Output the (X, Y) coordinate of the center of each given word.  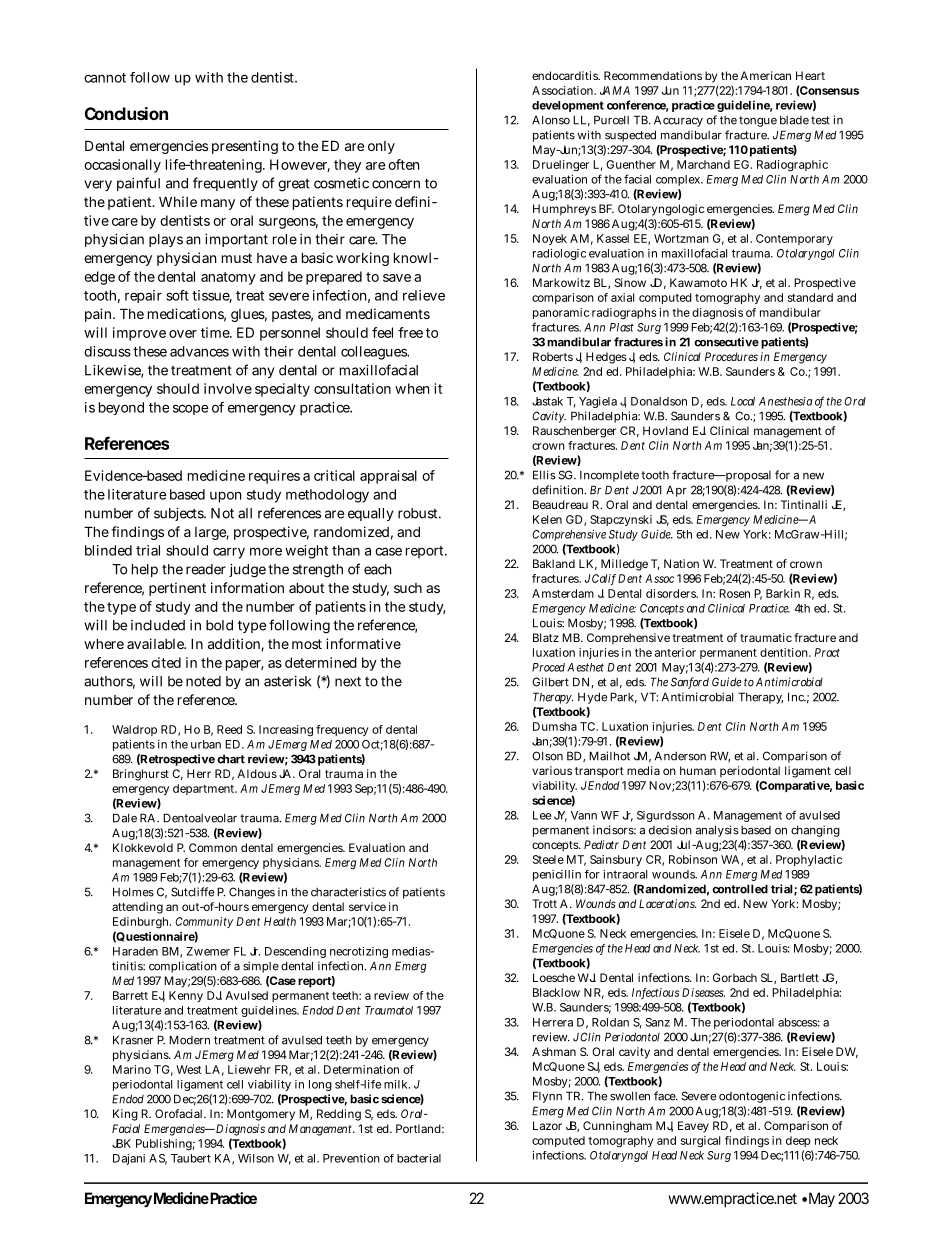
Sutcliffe (192, 892)
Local (743, 401)
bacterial (419, 1158)
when (412, 388)
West (188, 1069)
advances (199, 351)
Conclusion (126, 113)
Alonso (551, 120)
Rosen (734, 593)
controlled (740, 889)
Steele (548, 859)
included (158, 625)
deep (798, 1141)
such (408, 588)
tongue (758, 121)
